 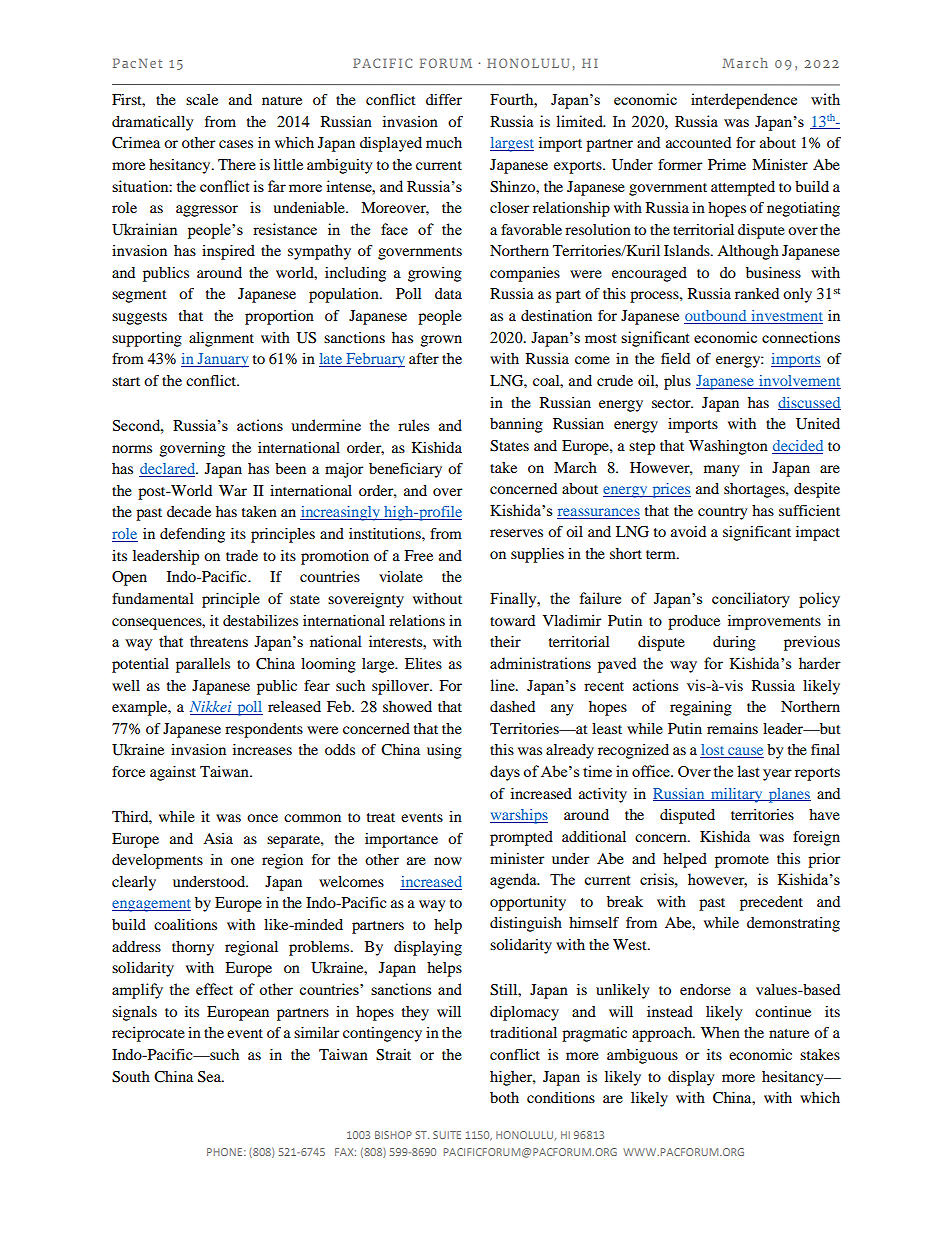 What do you see at coordinates (742, 861) in the screenshot?
I see `promote` at bounding box center [742, 861].
